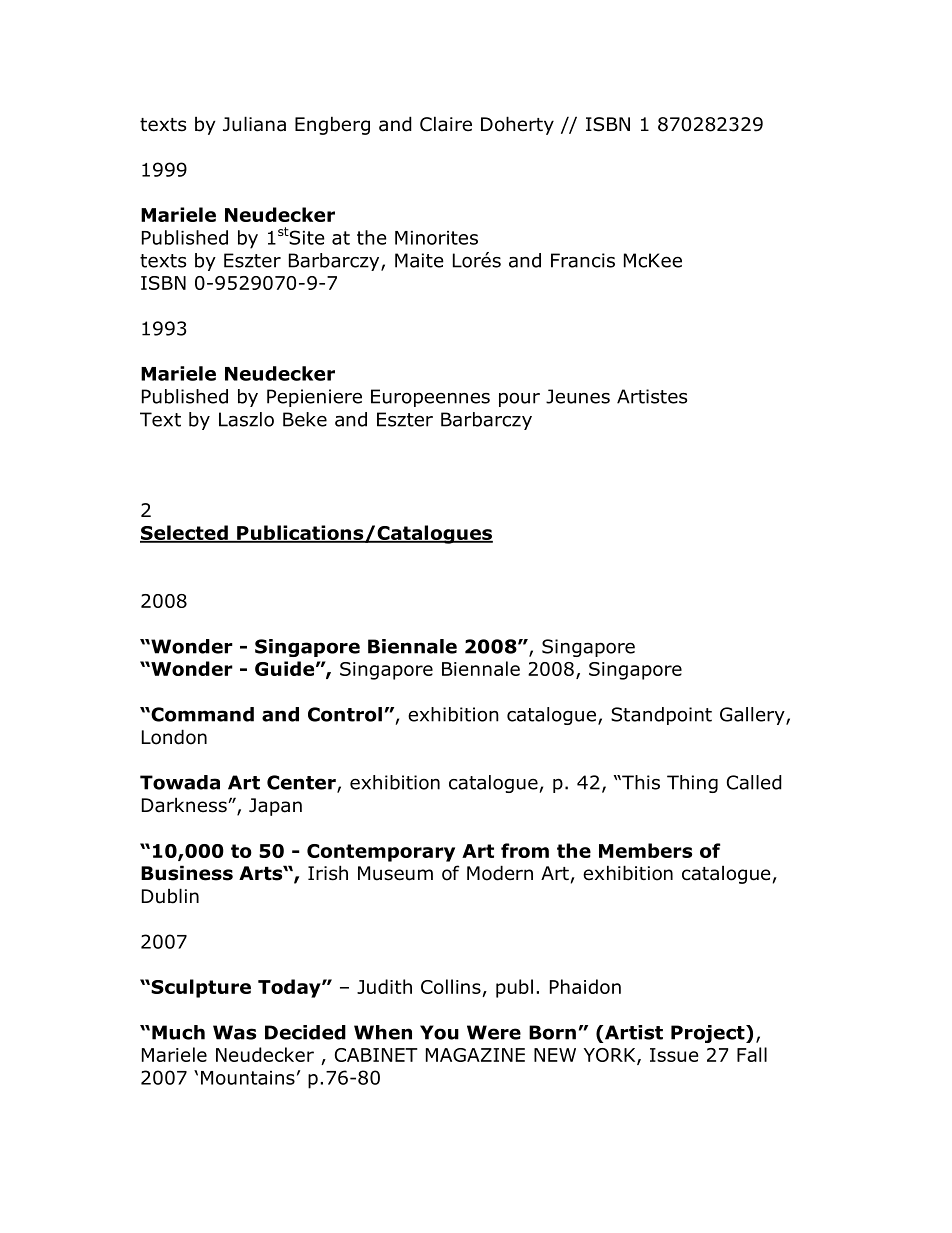  What do you see at coordinates (661, 716) in the page?
I see `Standpoint` at bounding box center [661, 716].
